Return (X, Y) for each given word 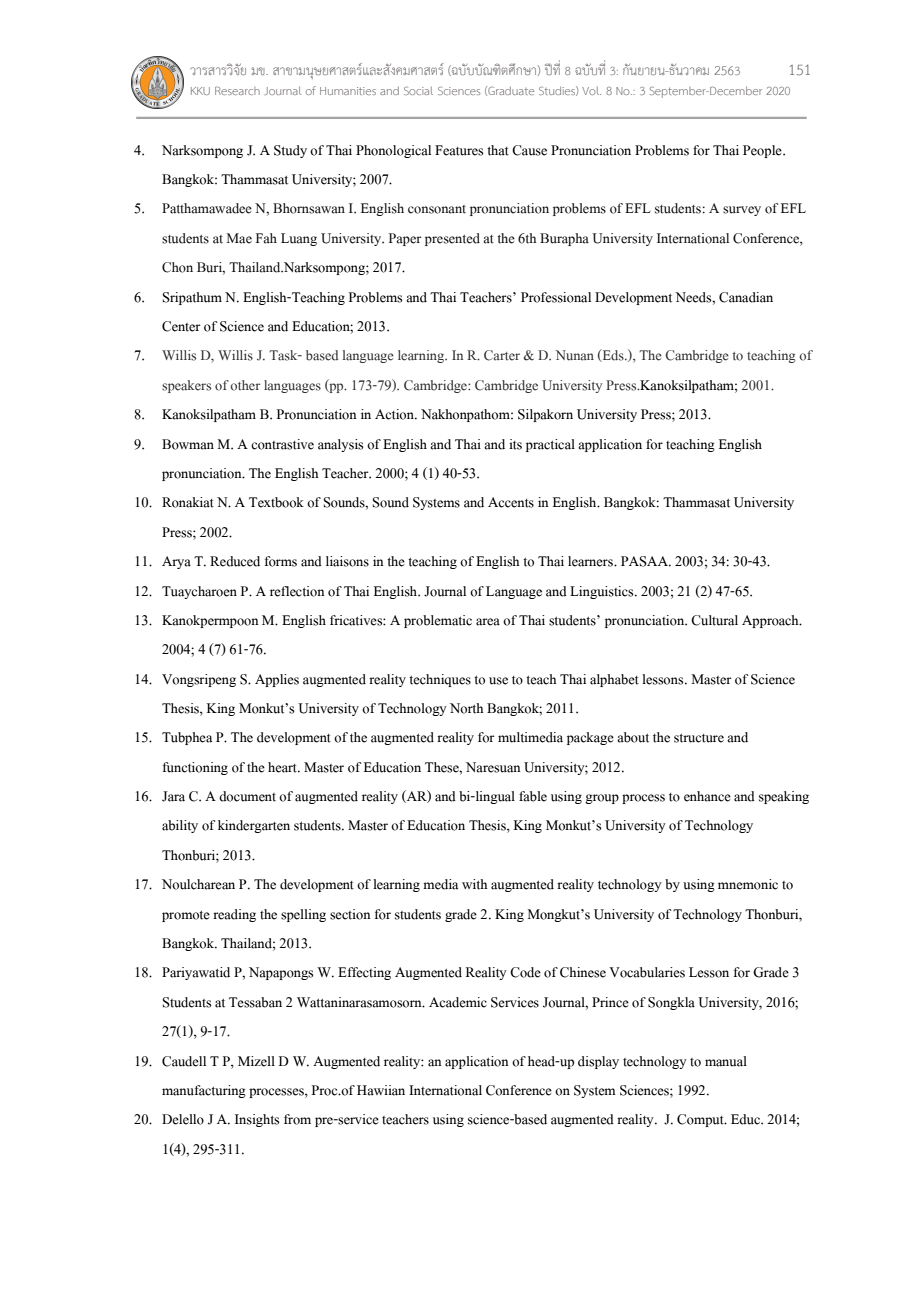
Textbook (276, 502)
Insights (257, 1120)
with (475, 884)
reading (234, 915)
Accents (511, 502)
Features (459, 150)
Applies (277, 680)
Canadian (746, 297)
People (763, 151)
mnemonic (748, 884)
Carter (502, 355)
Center (181, 326)
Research (237, 91)
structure (699, 738)
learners (591, 561)
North (467, 708)
